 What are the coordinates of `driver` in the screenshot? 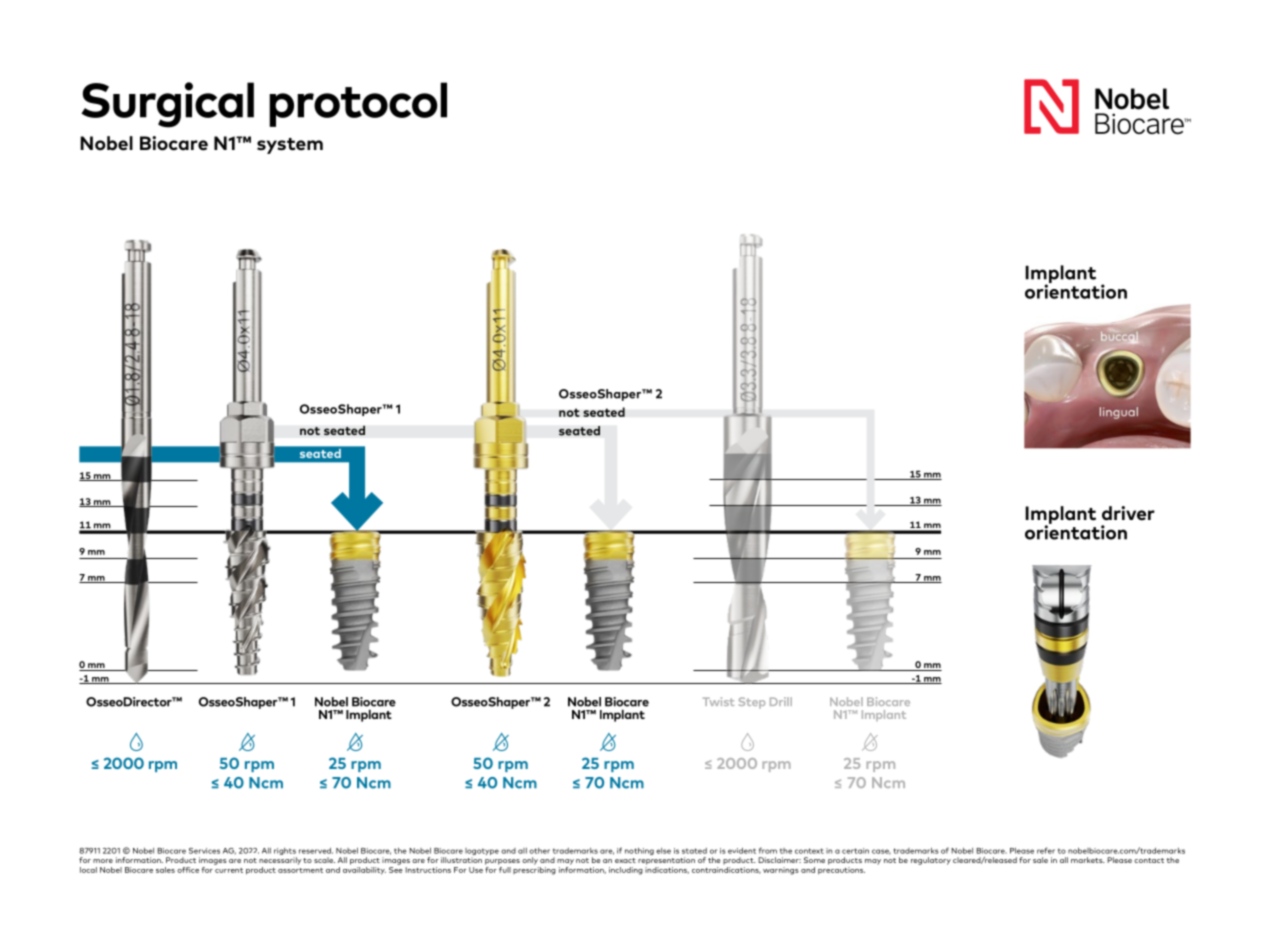 It's located at (1128, 513).
